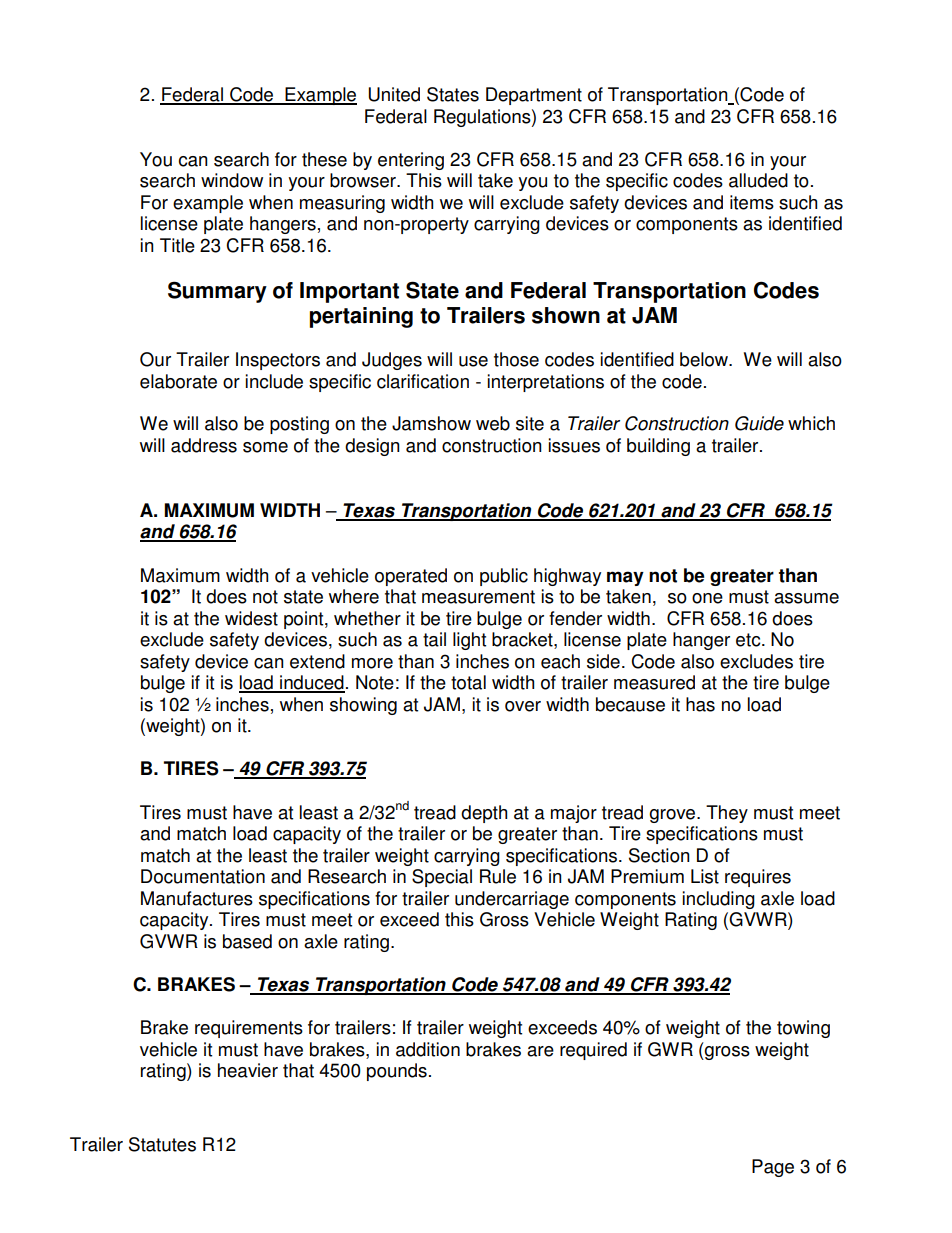 This page has height=1233, width=952. Describe the element at coordinates (534, 96) in the page. I see `Department` at that location.
